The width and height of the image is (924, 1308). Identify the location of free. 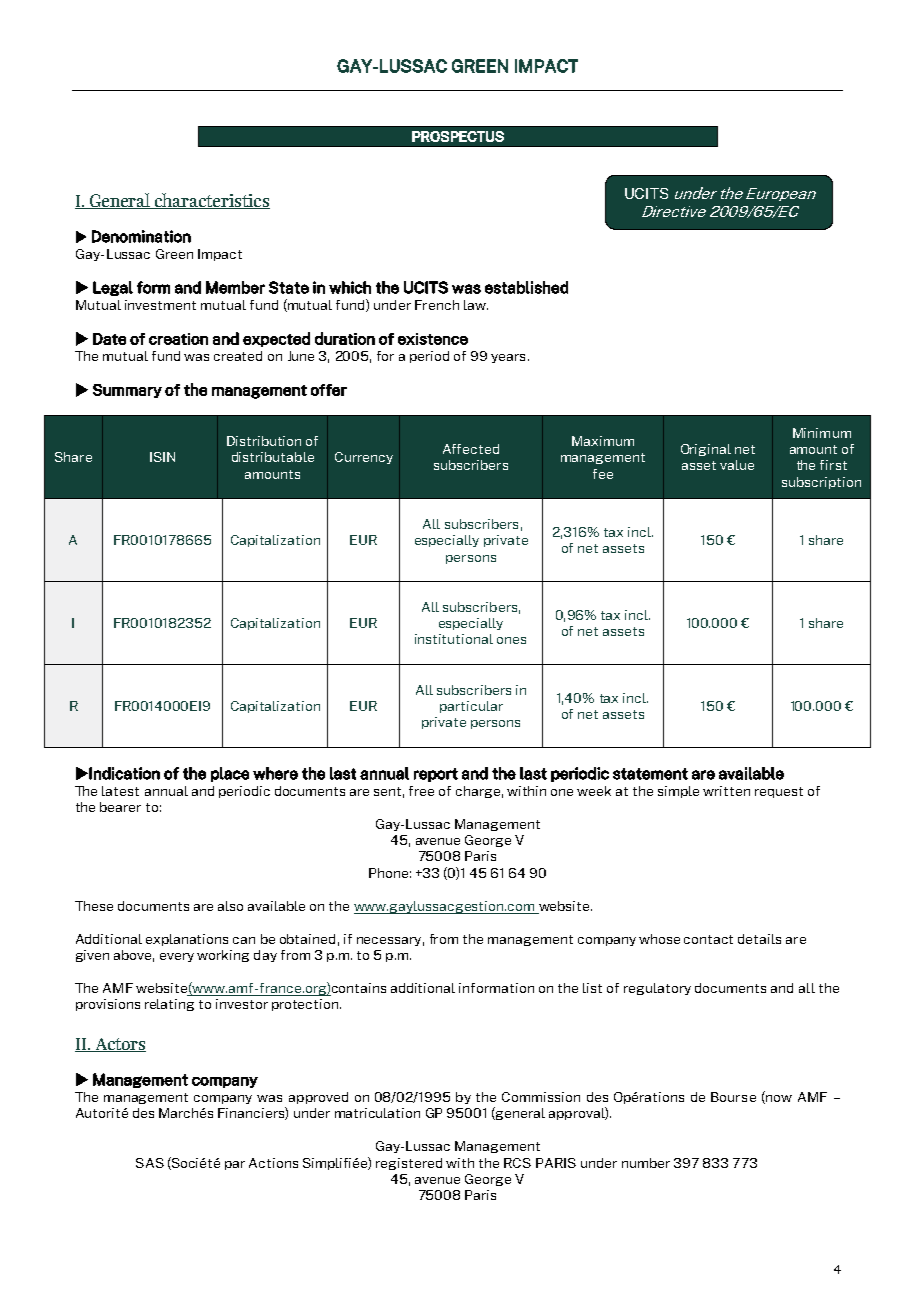
(421, 791).
